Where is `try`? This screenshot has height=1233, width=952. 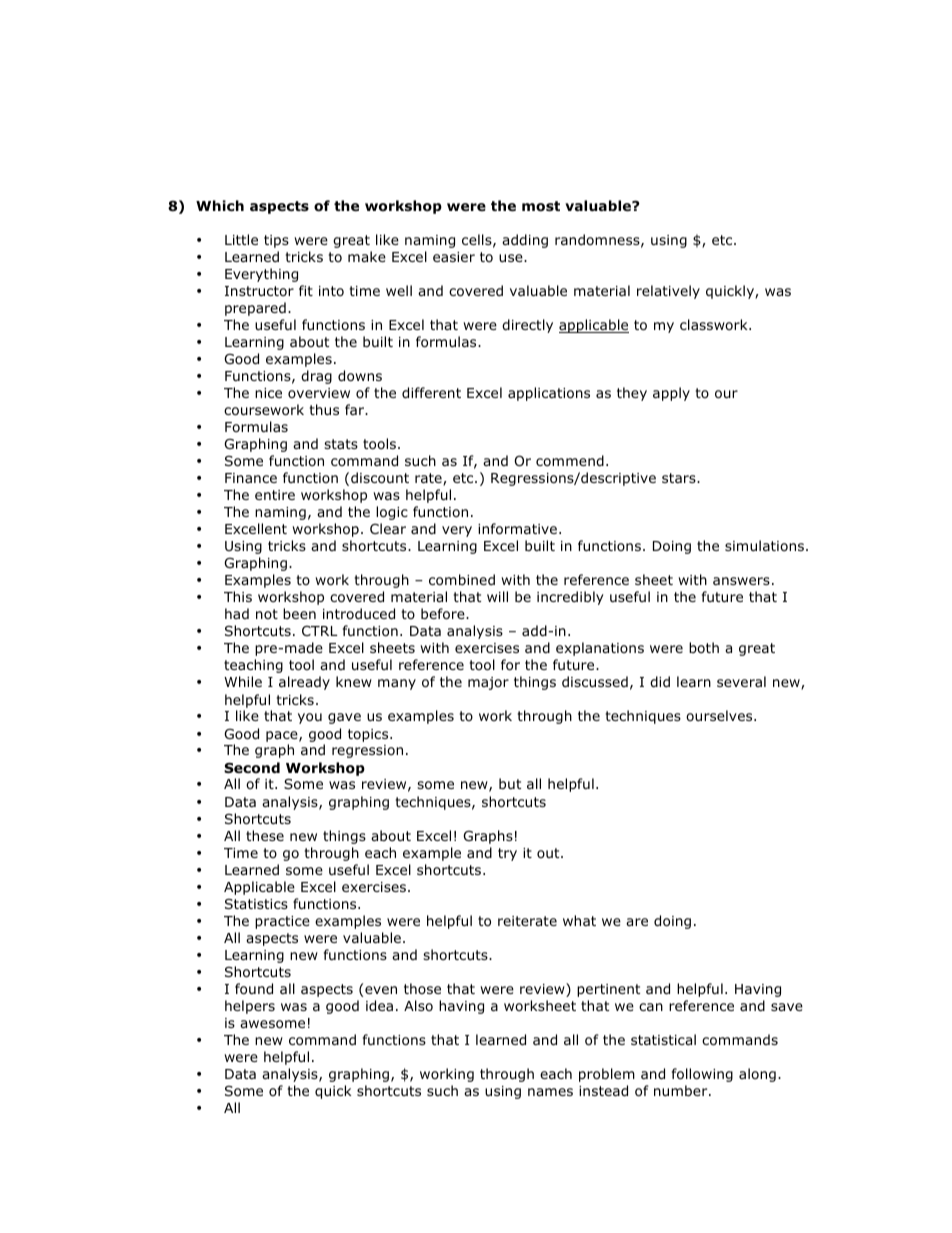
try is located at coordinates (507, 854).
